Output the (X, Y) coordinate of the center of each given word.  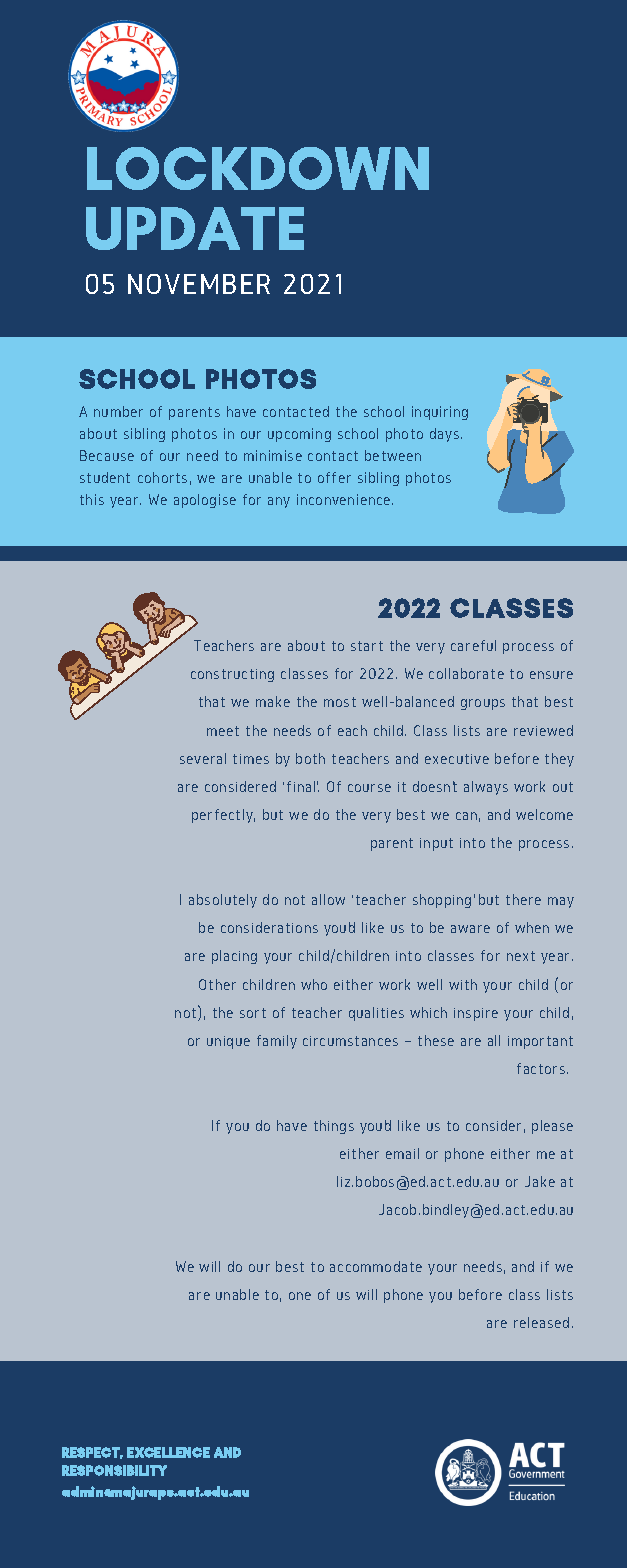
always (486, 788)
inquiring (440, 413)
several (203, 758)
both (310, 758)
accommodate (376, 1266)
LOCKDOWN (258, 168)
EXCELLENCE (168, 1452)
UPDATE (195, 228)
